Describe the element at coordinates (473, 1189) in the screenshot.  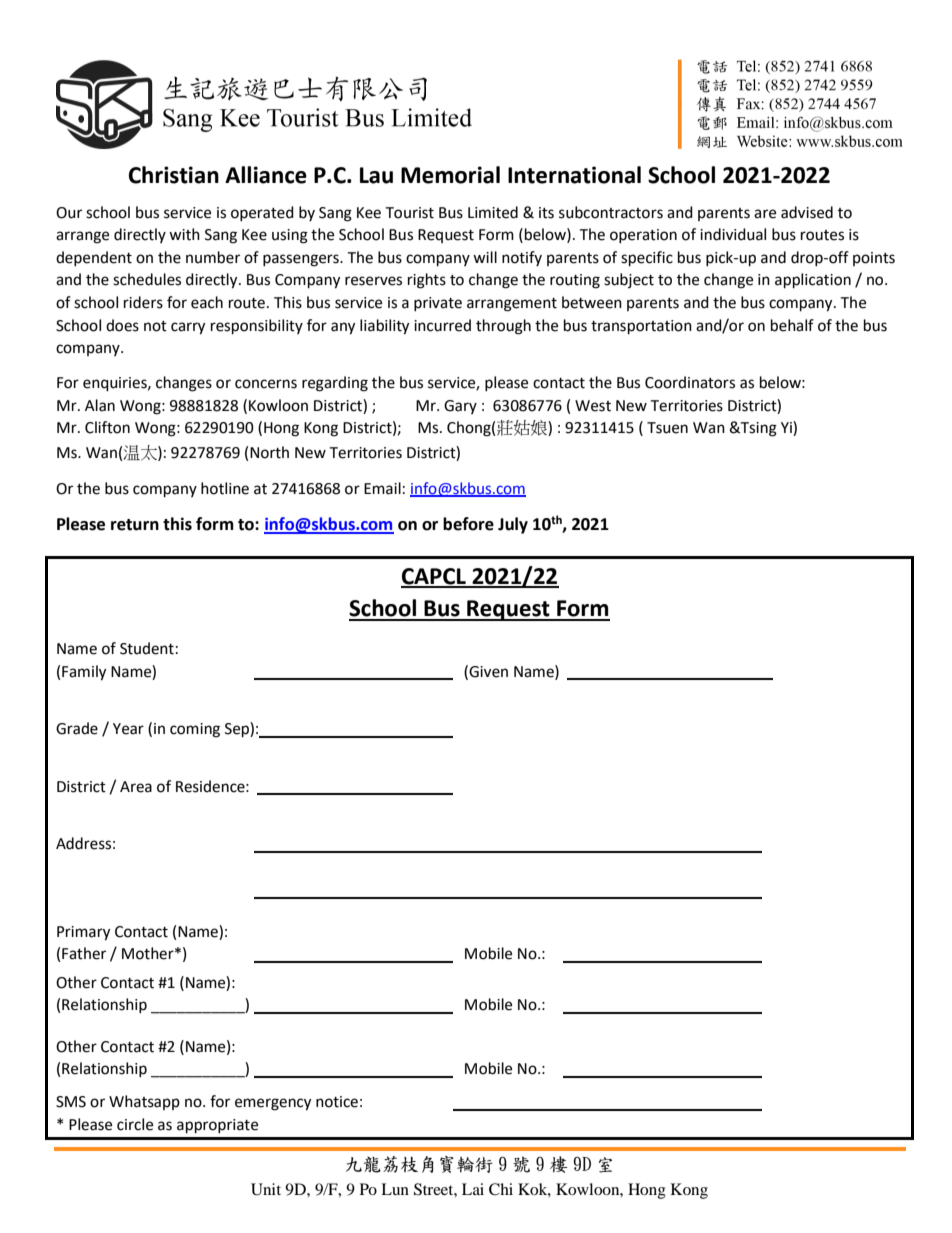
I see `Lai` at that location.
